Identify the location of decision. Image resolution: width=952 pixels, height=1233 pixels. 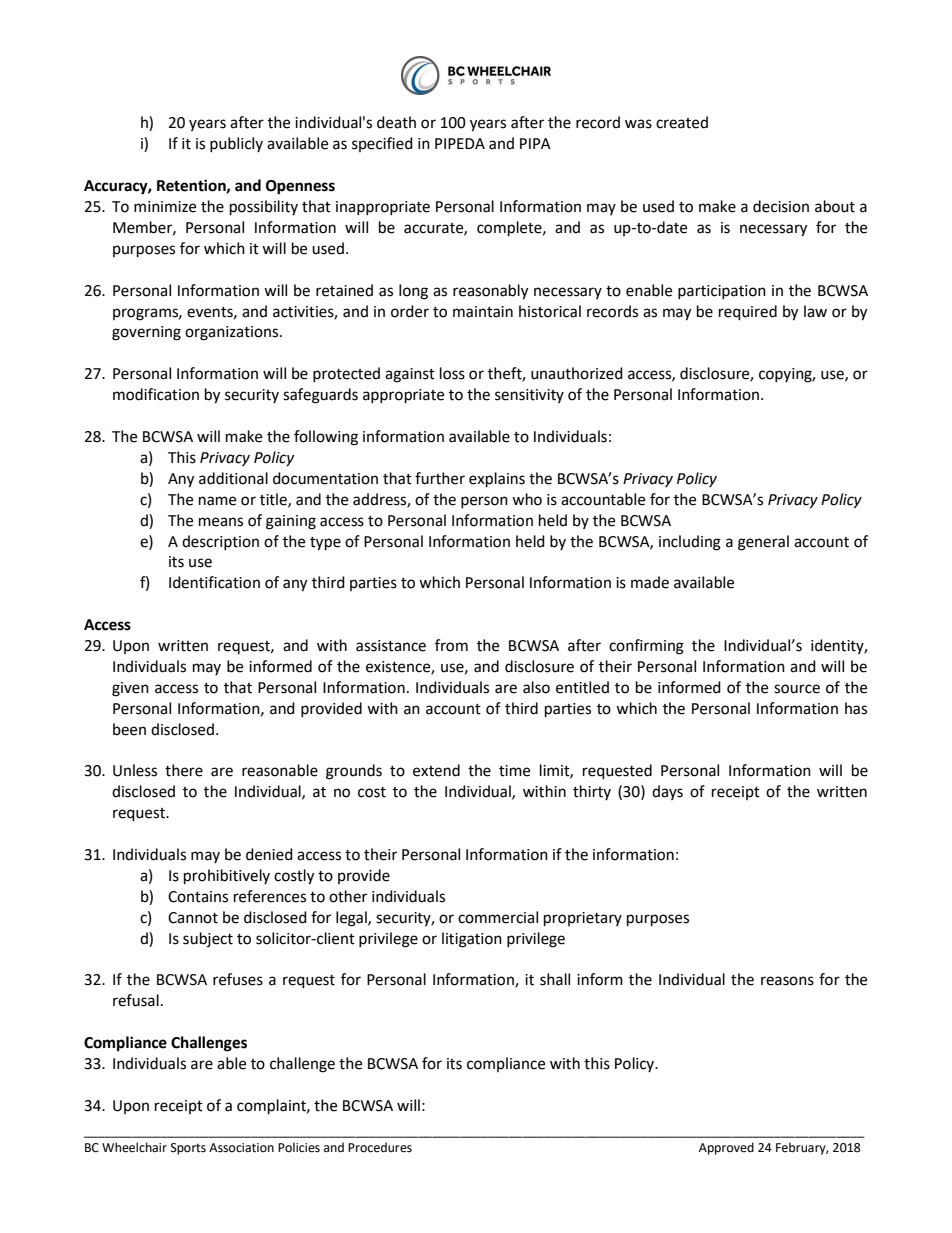
(781, 206).
